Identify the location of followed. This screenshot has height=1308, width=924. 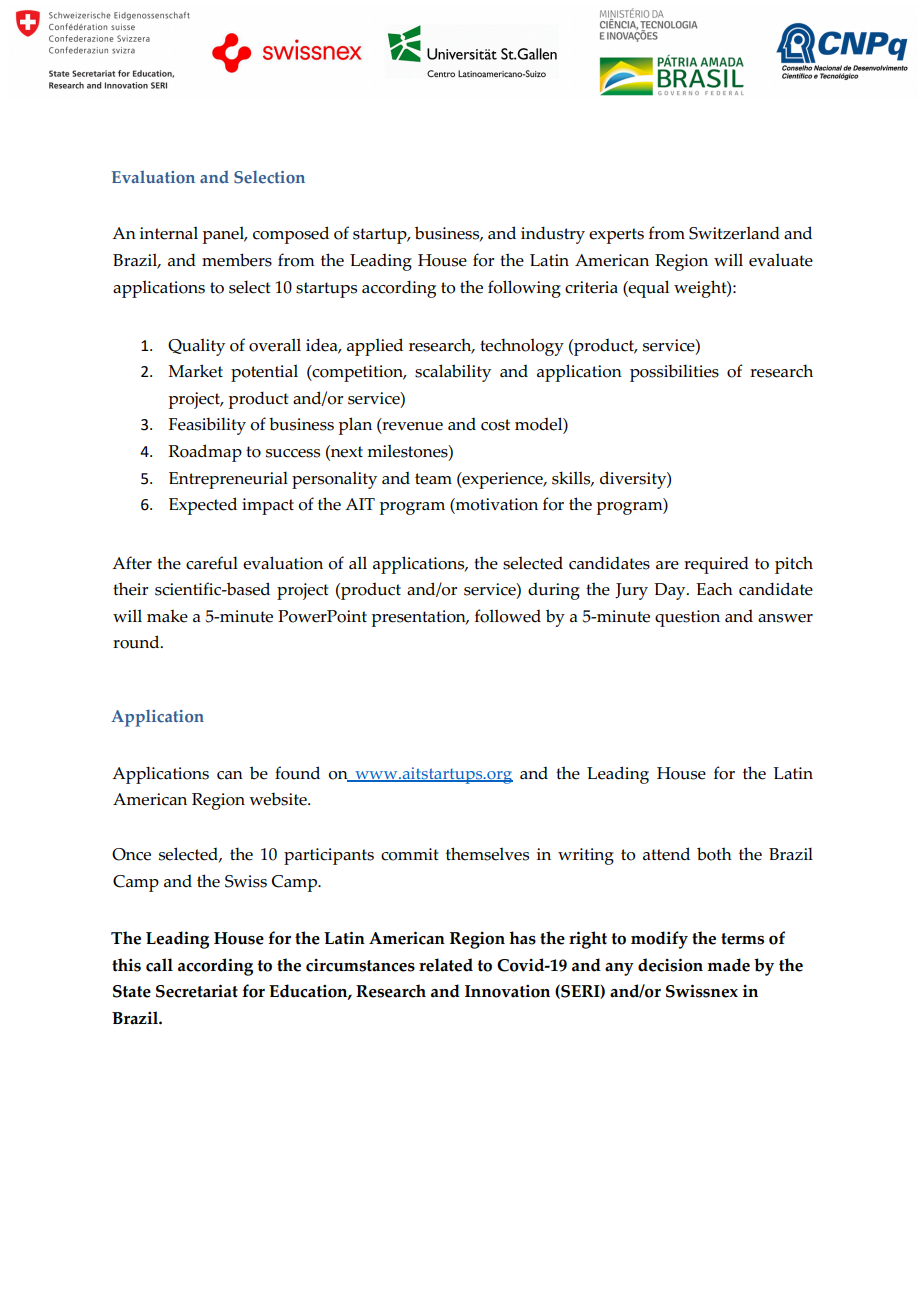
(508, 616).
